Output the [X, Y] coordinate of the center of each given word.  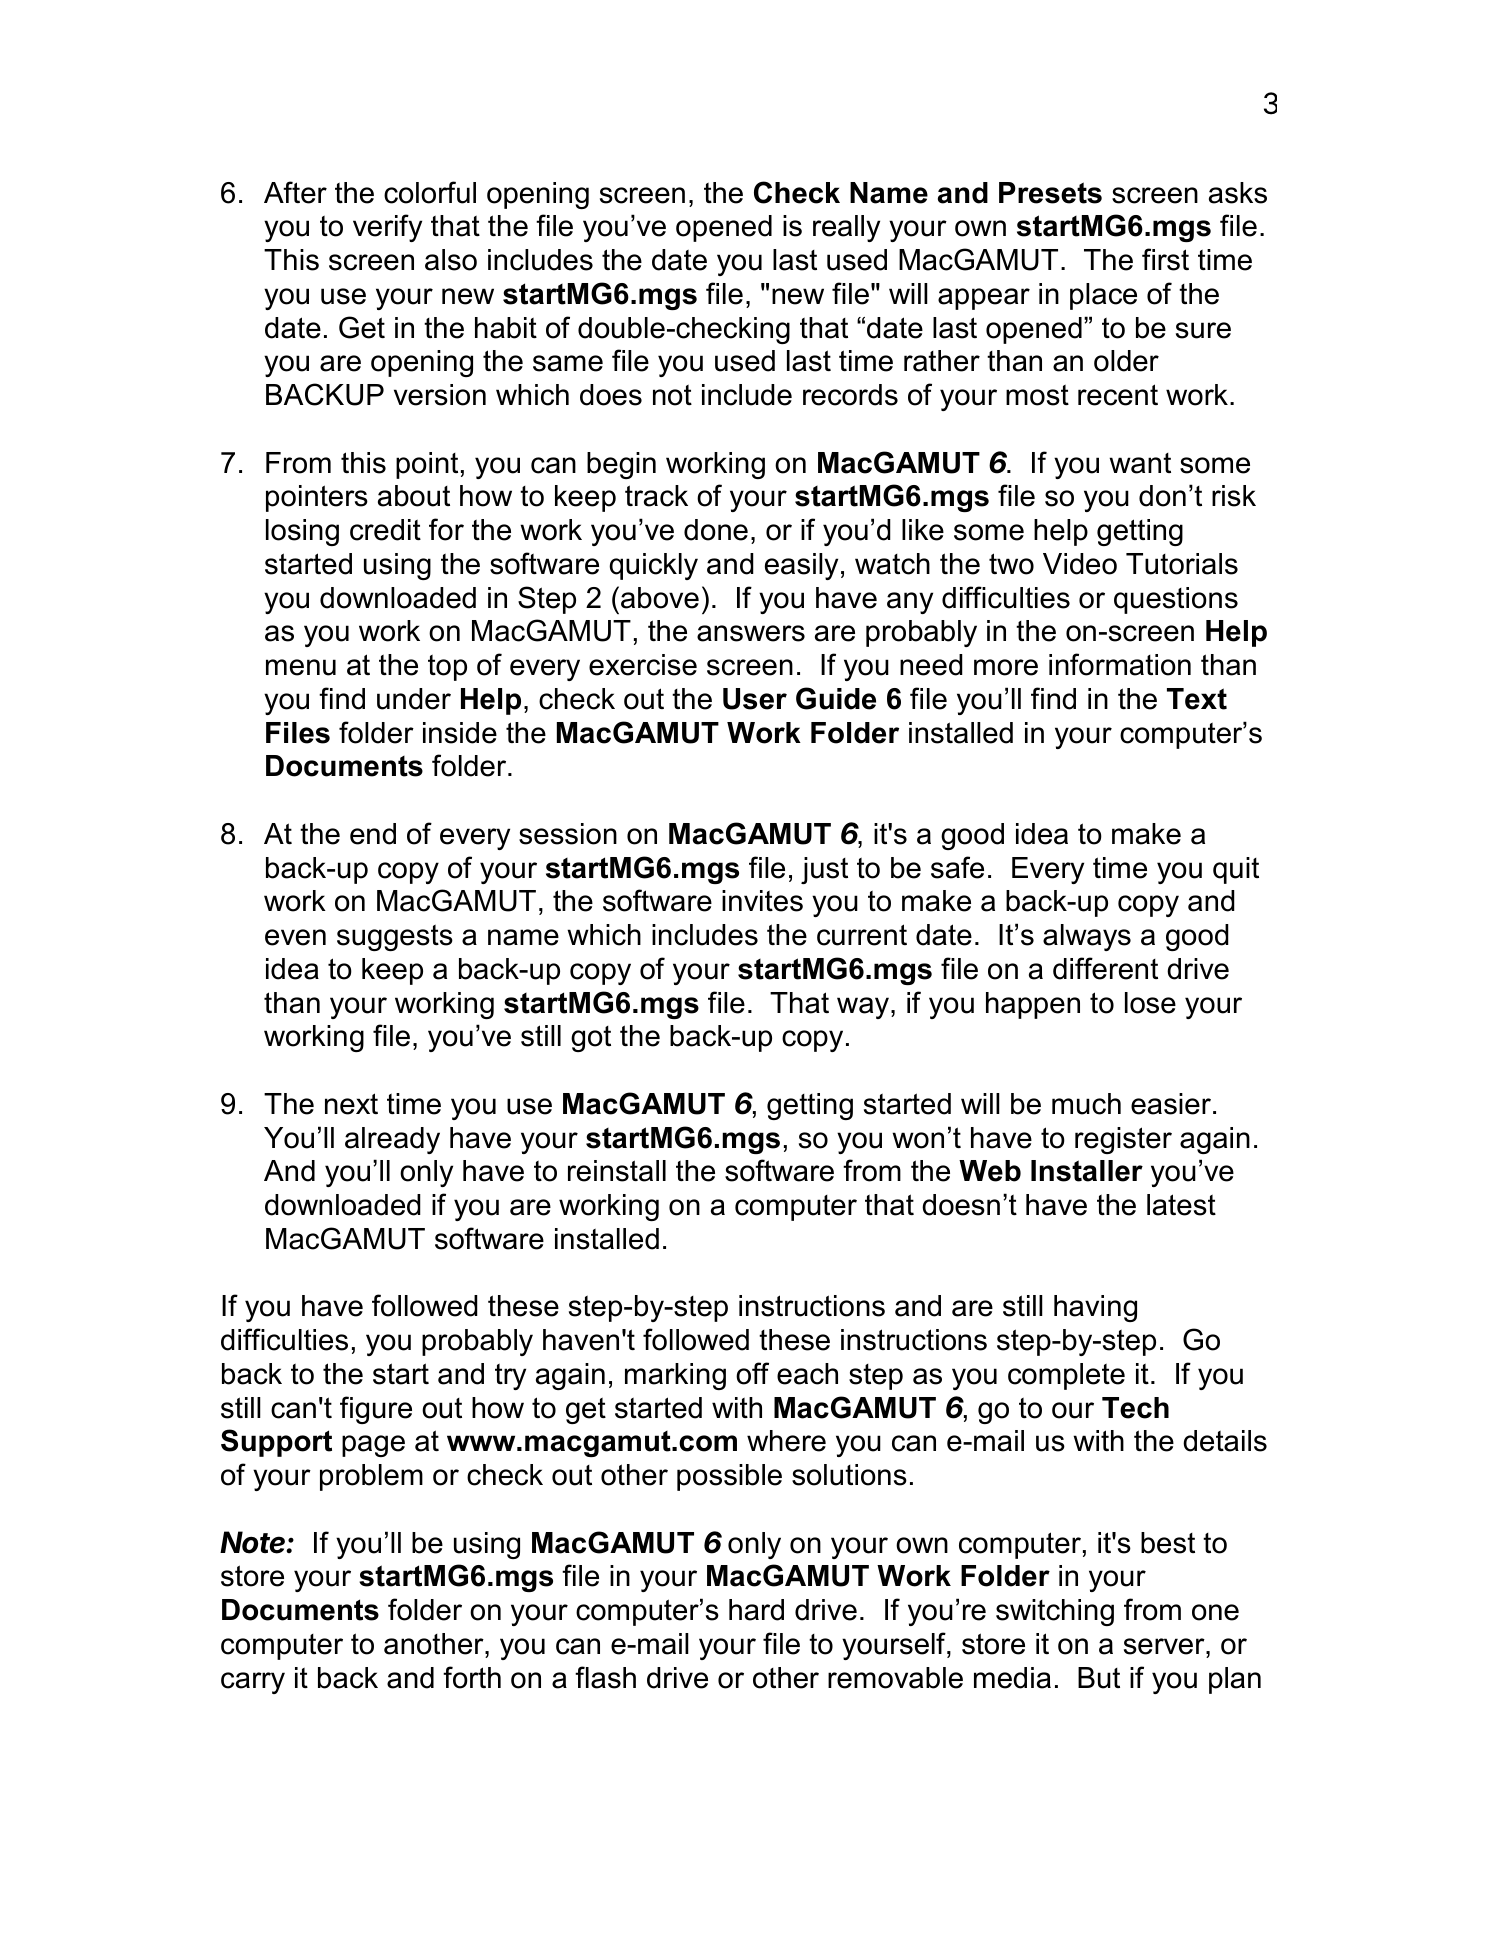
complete [1066, 1376]
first [1165, 259]
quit [1236, 870]
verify [387, 228]
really [846, 228]
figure [376, 1410]
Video [1080, 564]
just [824, 870]
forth [472, 1677]
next [351, 1104]
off [752, 1373]
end [373, 834]
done [716, 530]
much [1086, 1104]
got [591, 1039]
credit [385, 530]
